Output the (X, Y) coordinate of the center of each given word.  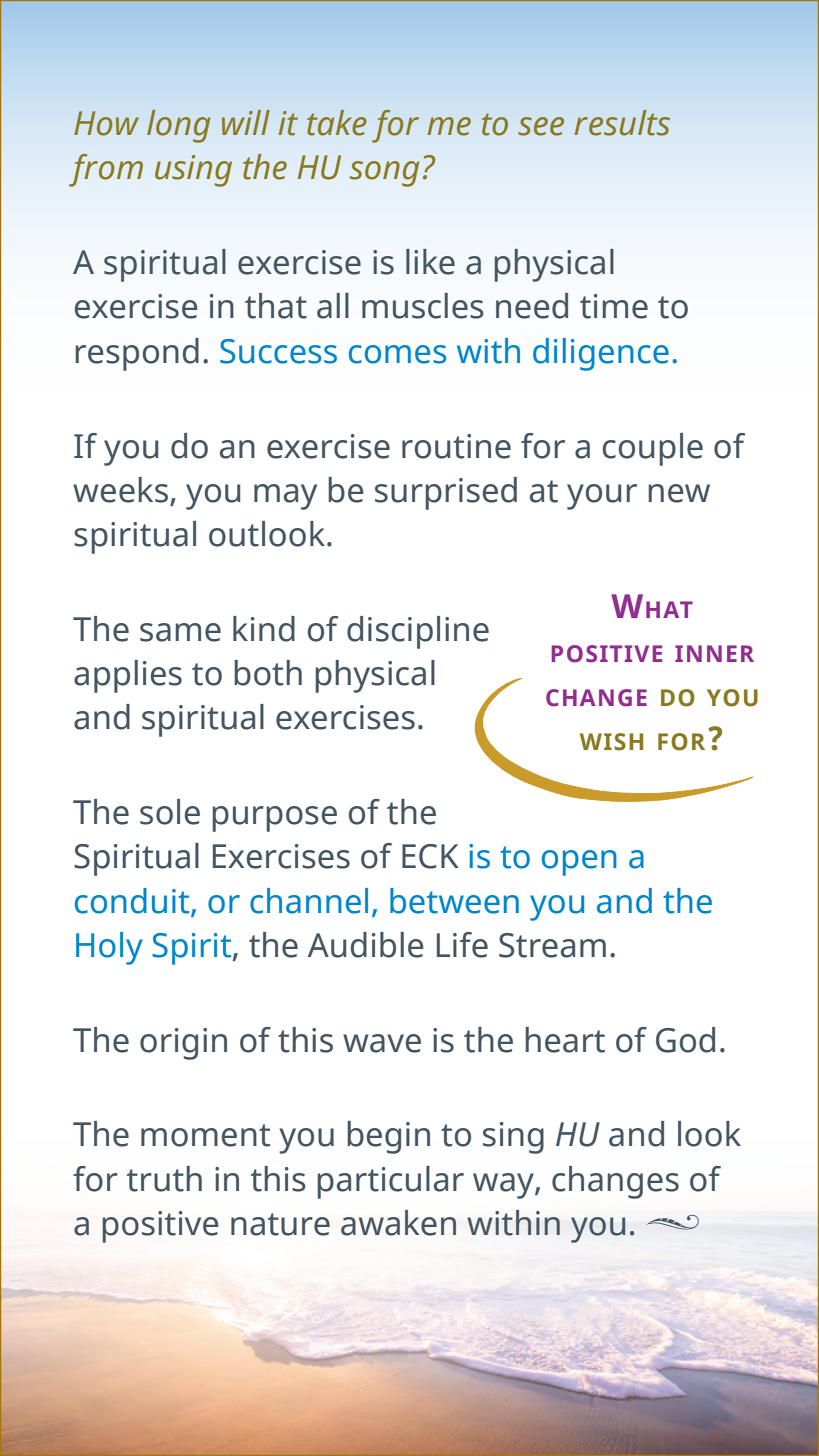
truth (164, 1179)
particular (390, 1182)
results (622, 123)
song (384, 174)
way (504, 1186)
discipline (418, 632)
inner (714, 653)
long (178, 126)
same (180, 632)
